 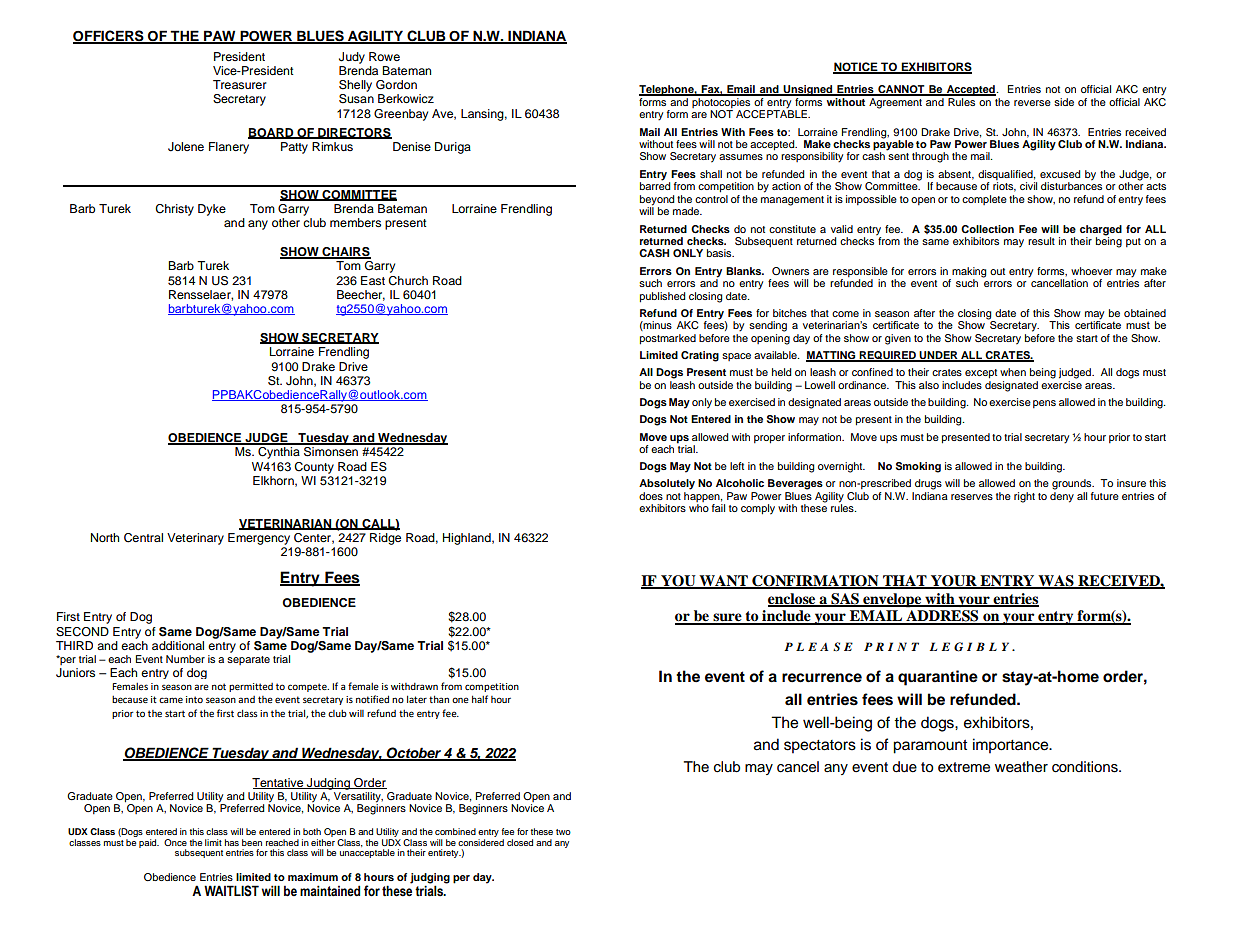 I want to click on two, so click(x=563, y=832).
